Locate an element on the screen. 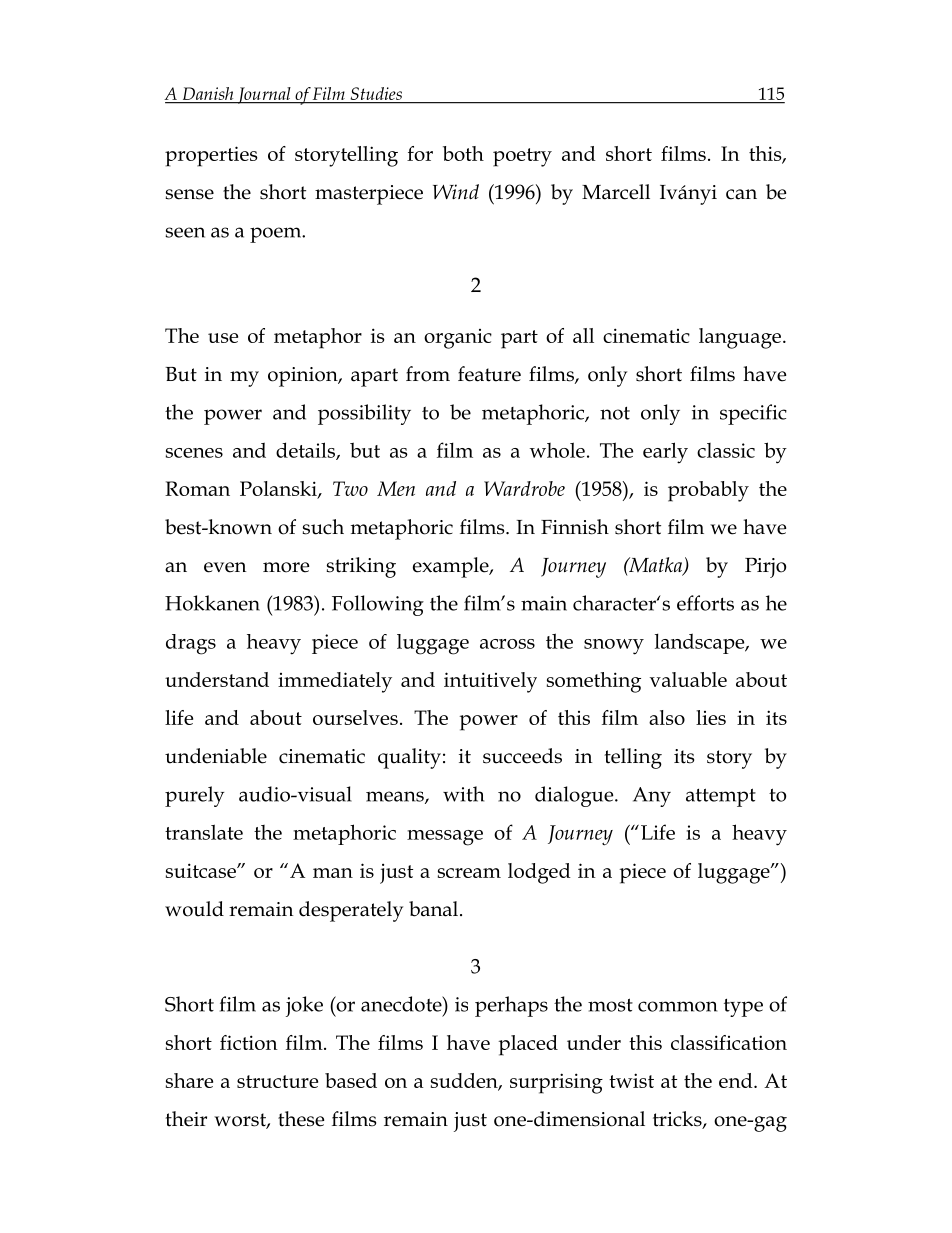  with is located at coordinates (463, 794).
